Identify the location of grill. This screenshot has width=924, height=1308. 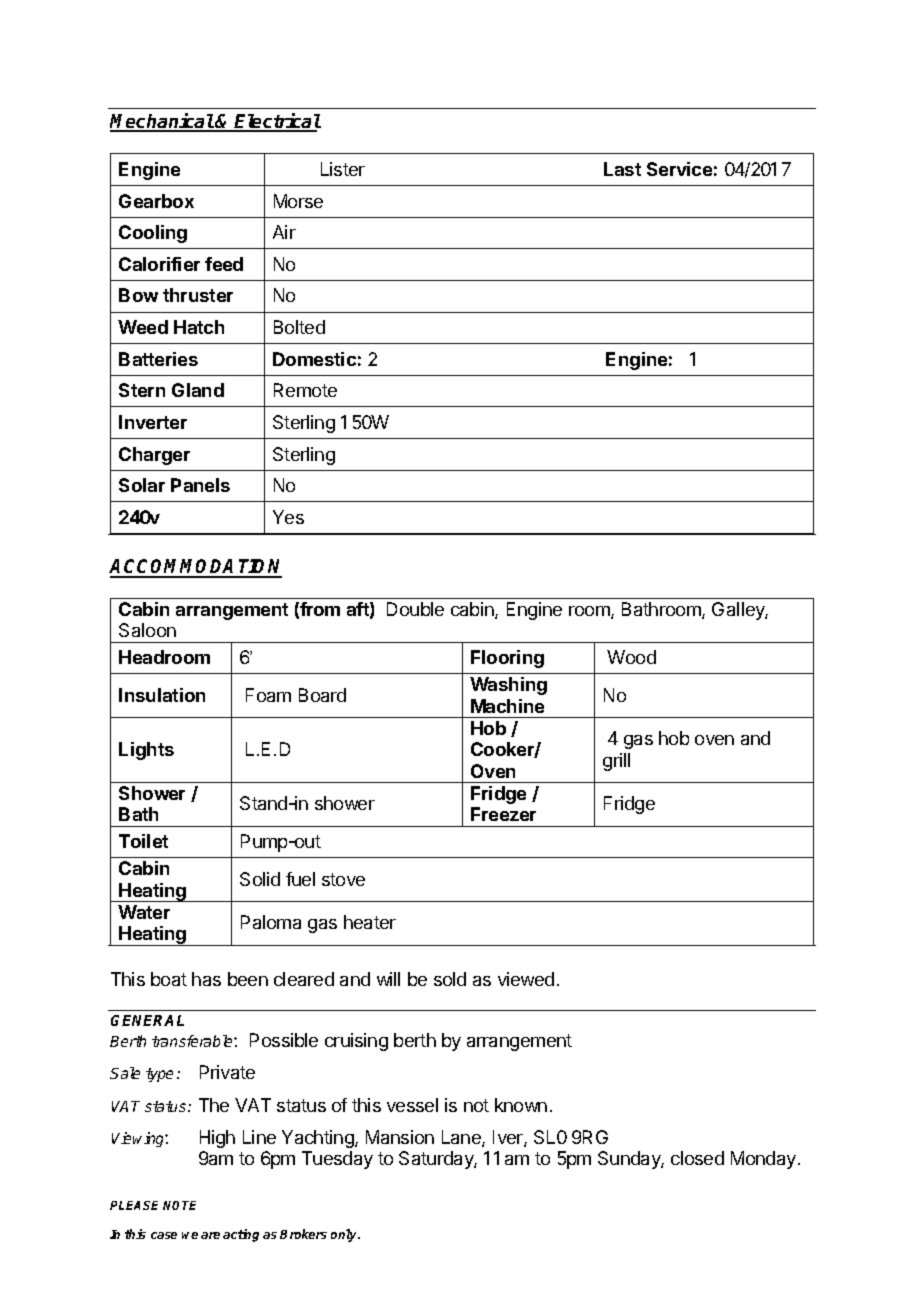
(616, 762).
